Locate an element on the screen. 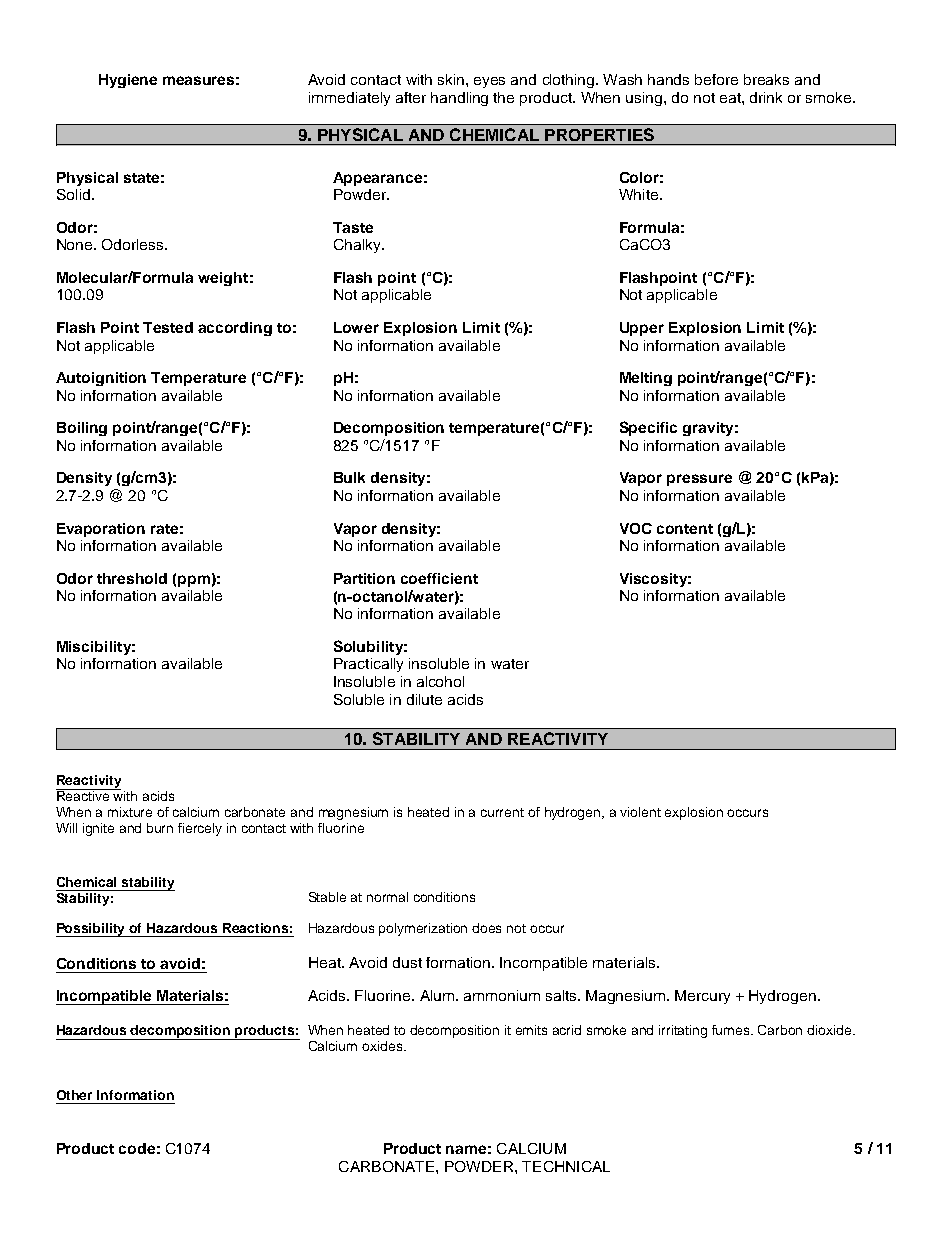 The width and height of the screenshot is (952, 1233). handling is located at coordinates (459, 99).
